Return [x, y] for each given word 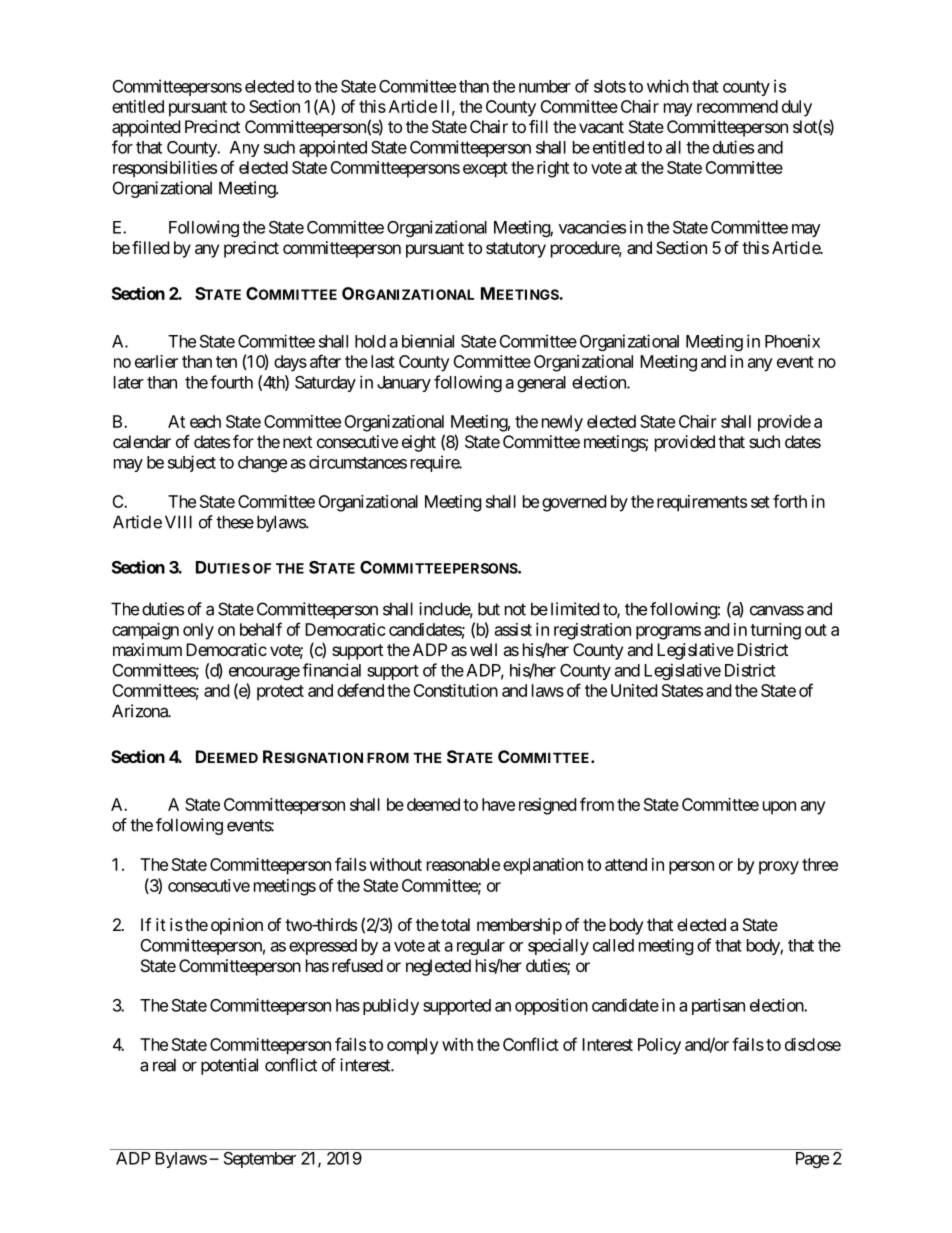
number [545, 86]
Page [812, 1160]
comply [413, 1046]
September [260, 1160]
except [485, 170]
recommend [737, 106]
